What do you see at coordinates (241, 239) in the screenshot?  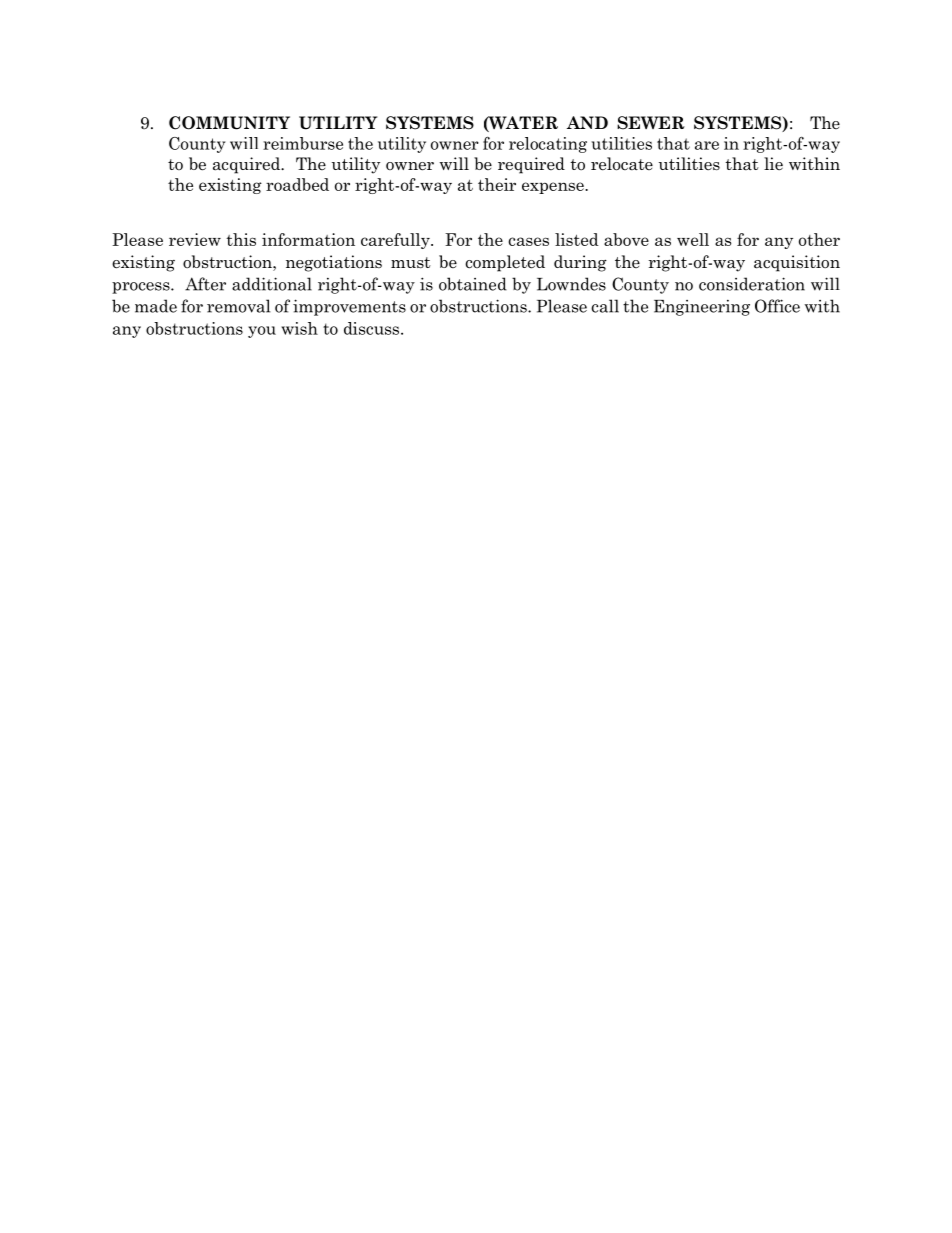 I see `this` at bounding box center [241, 239].
